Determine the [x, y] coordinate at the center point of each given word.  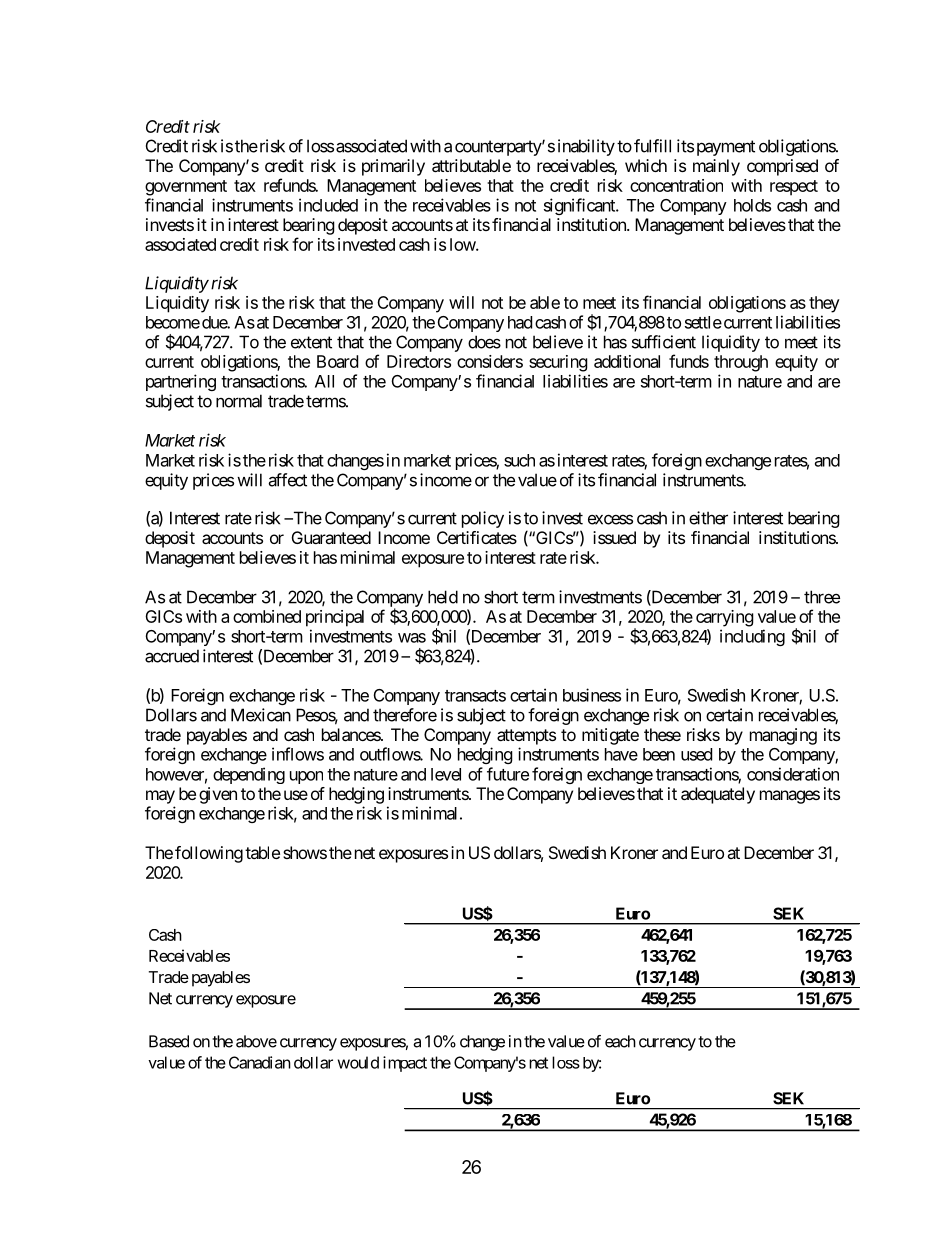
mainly [716, 167]
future [508, 774]
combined [267, 616]
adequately [718, 795]
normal [239, 401]
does [484, 342]
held [443, 597]
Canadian [260, 1062]
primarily [393, 167]
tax [245, 186]
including [752, 637]
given [218, 795]
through [741, 363]
